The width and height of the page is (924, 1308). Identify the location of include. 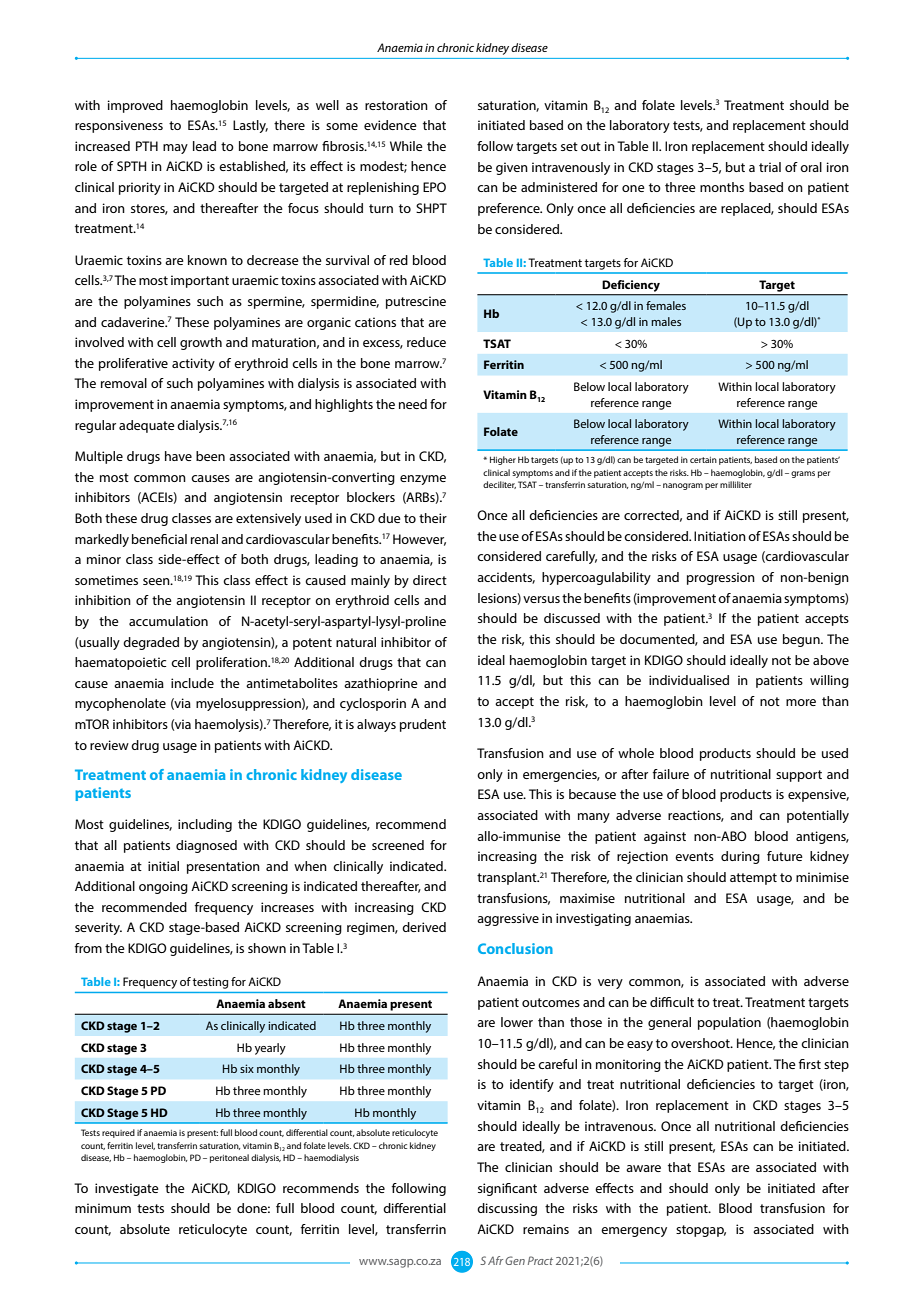
(192, 683).
